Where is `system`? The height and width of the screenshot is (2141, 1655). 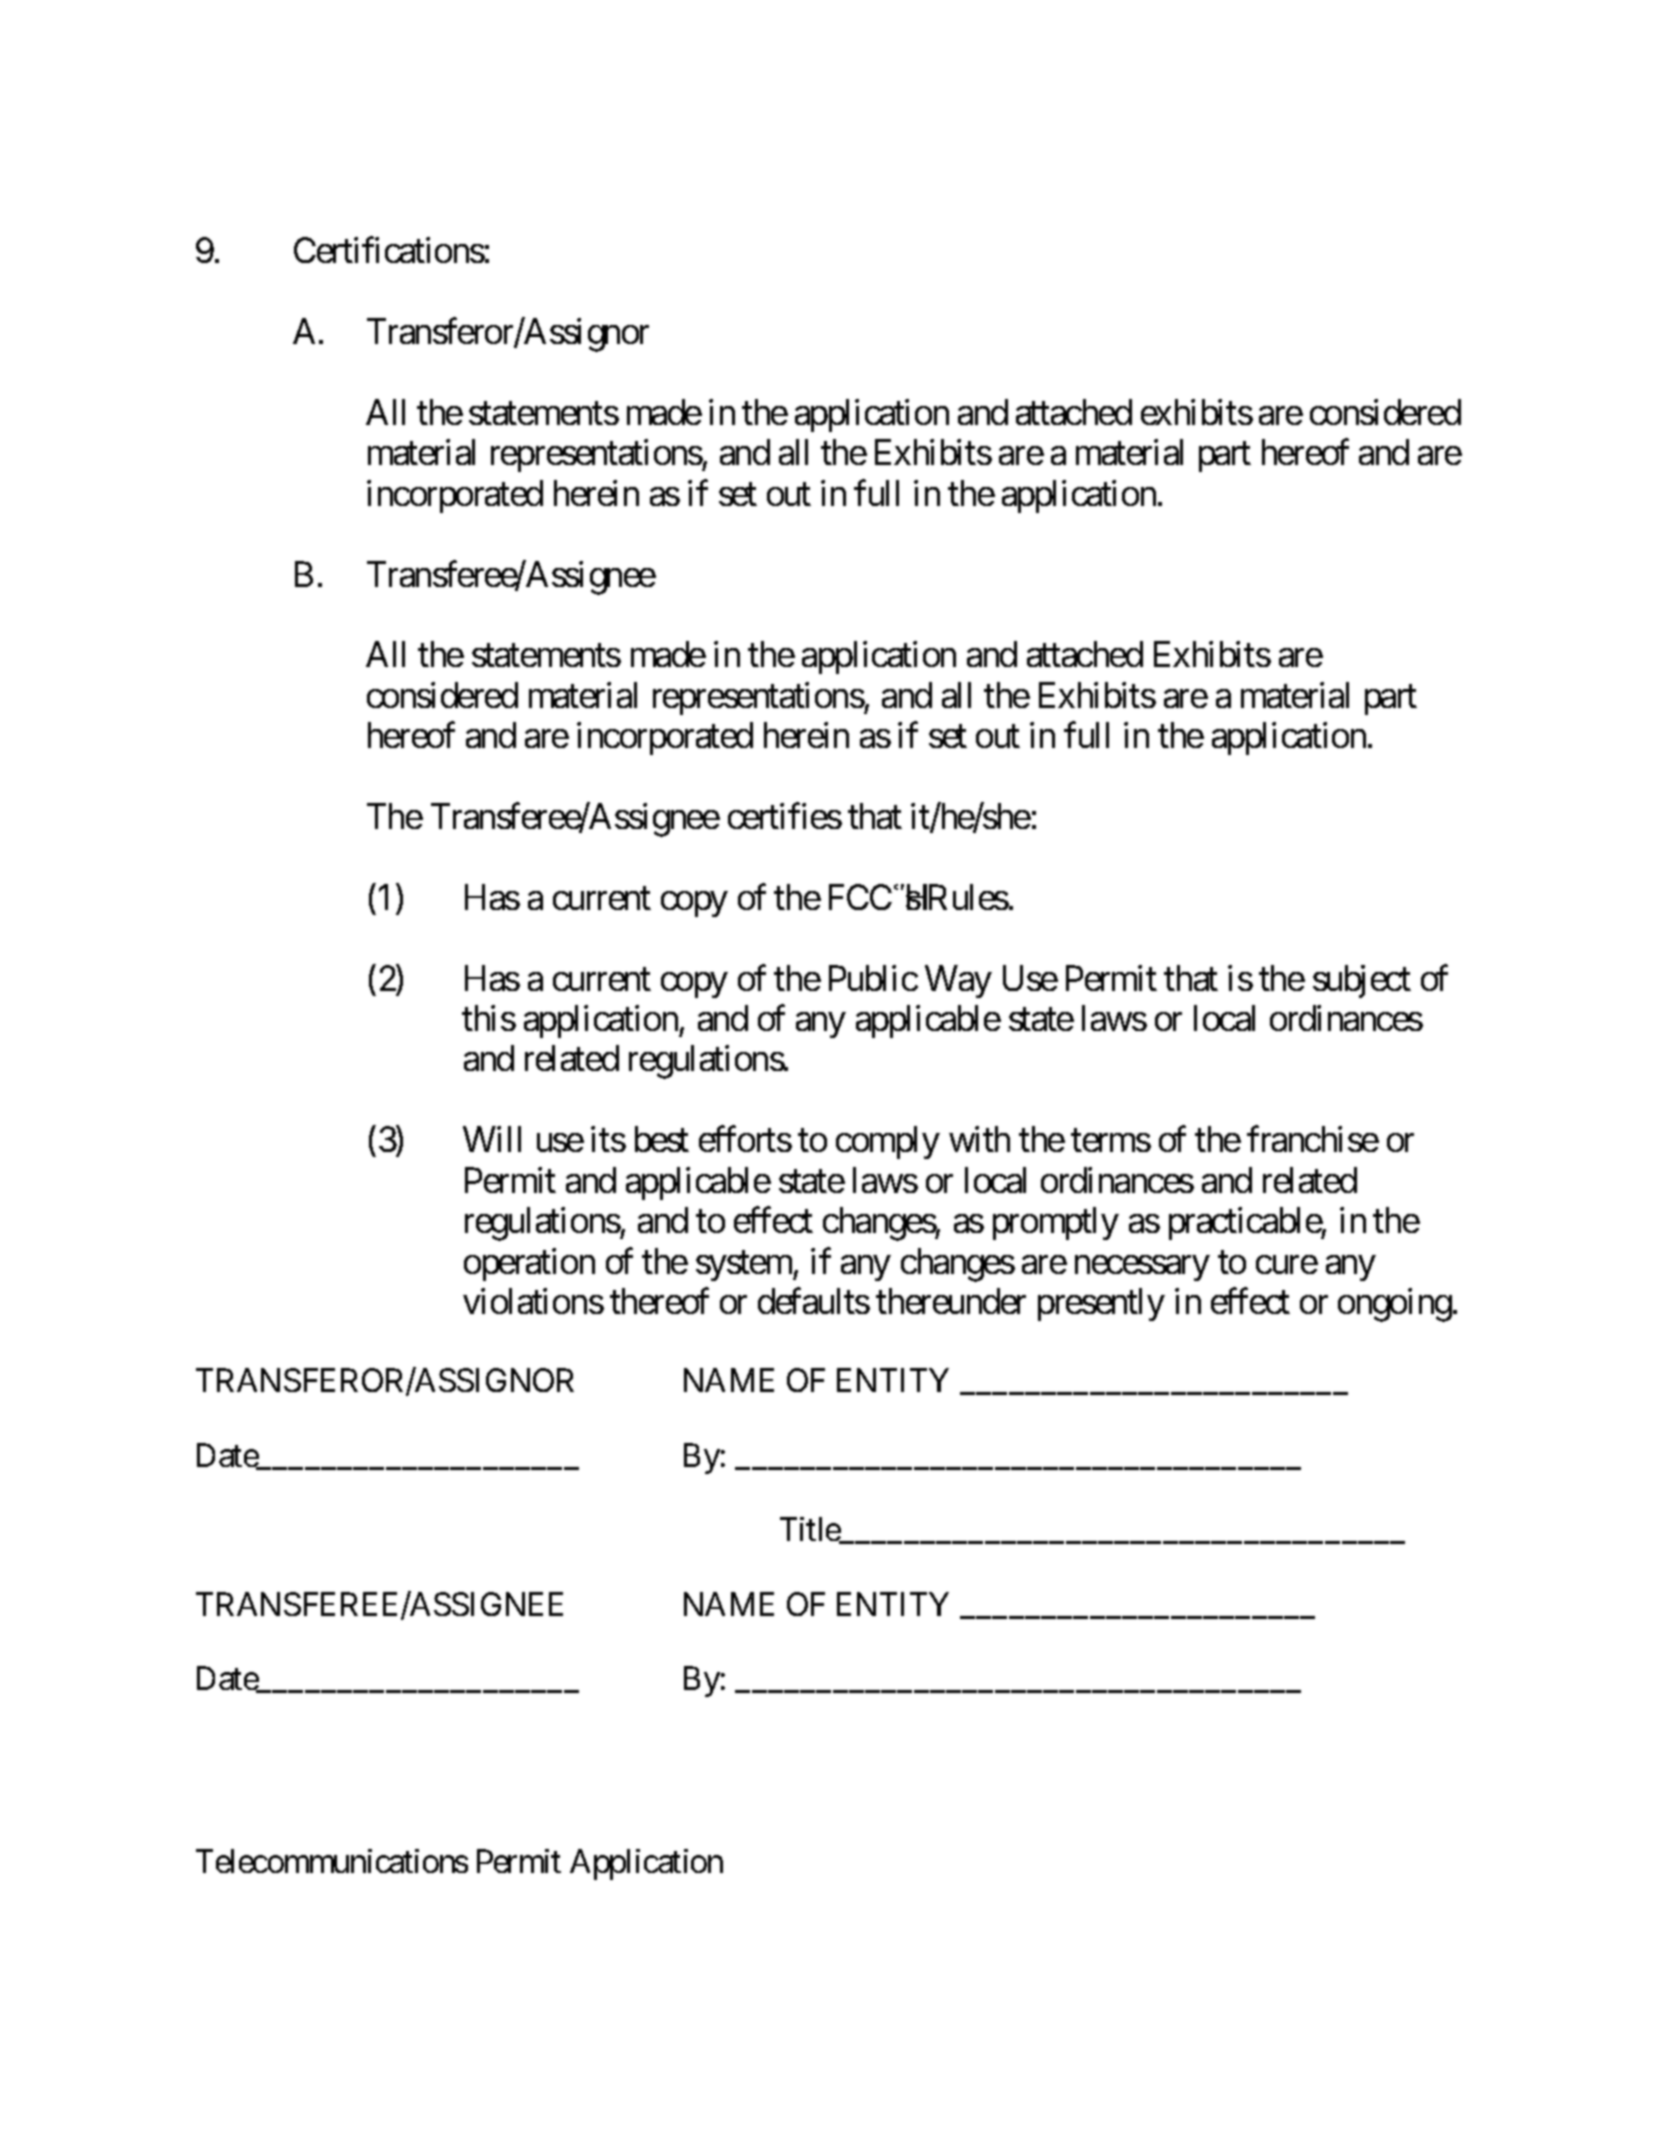
system is located at coordinates (745, 1266).
